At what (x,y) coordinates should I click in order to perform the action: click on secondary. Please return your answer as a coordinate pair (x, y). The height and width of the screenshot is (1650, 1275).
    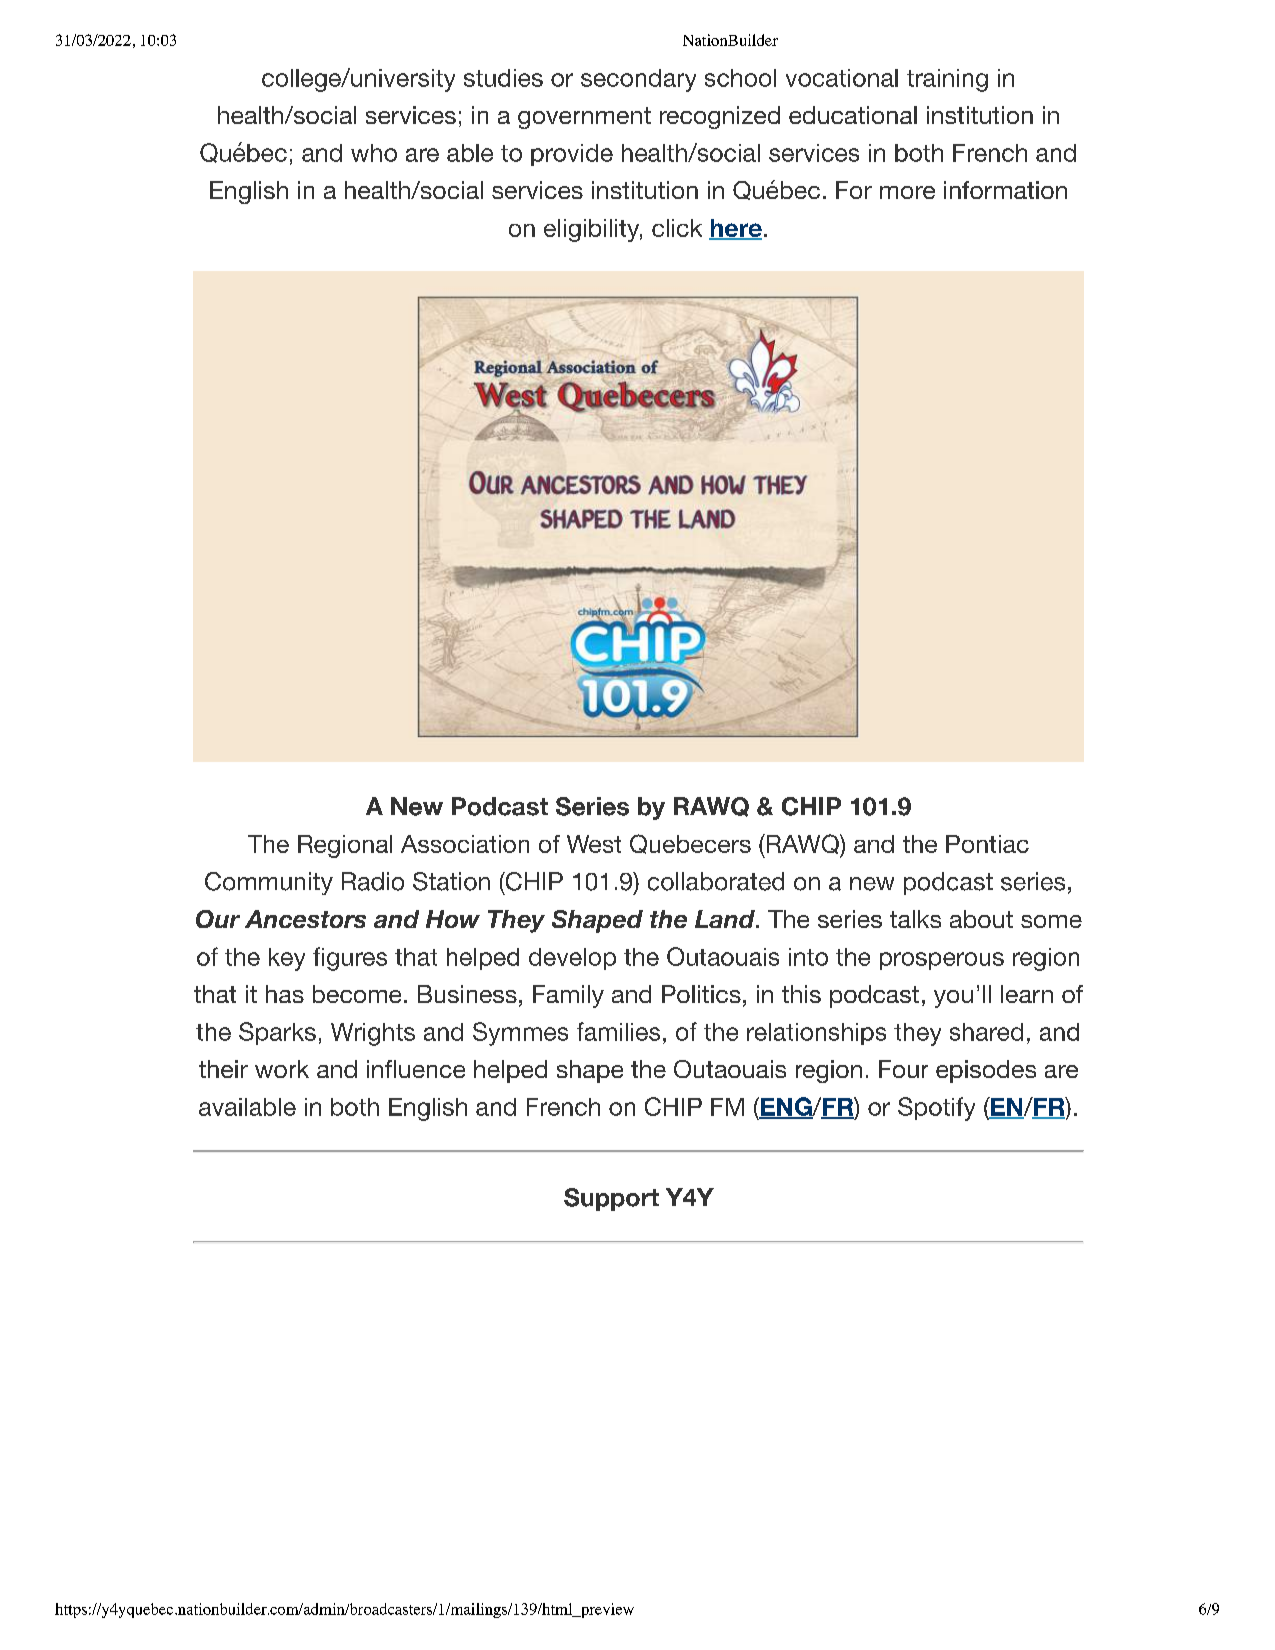
    Looking at the image, I should click on (638, 80).
